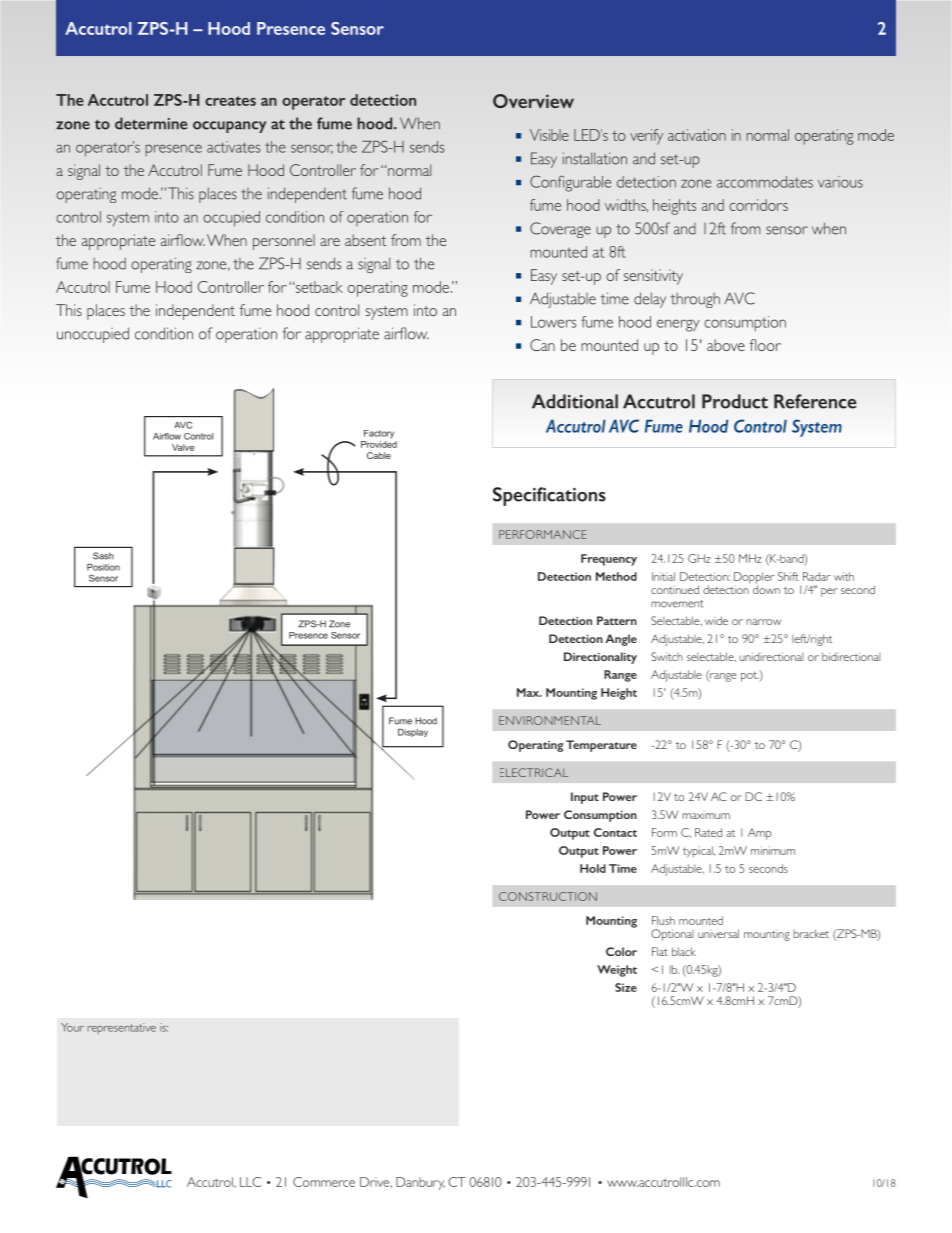 This document has width=952, height=1233. I want to click on activation, so click(697, 135).
